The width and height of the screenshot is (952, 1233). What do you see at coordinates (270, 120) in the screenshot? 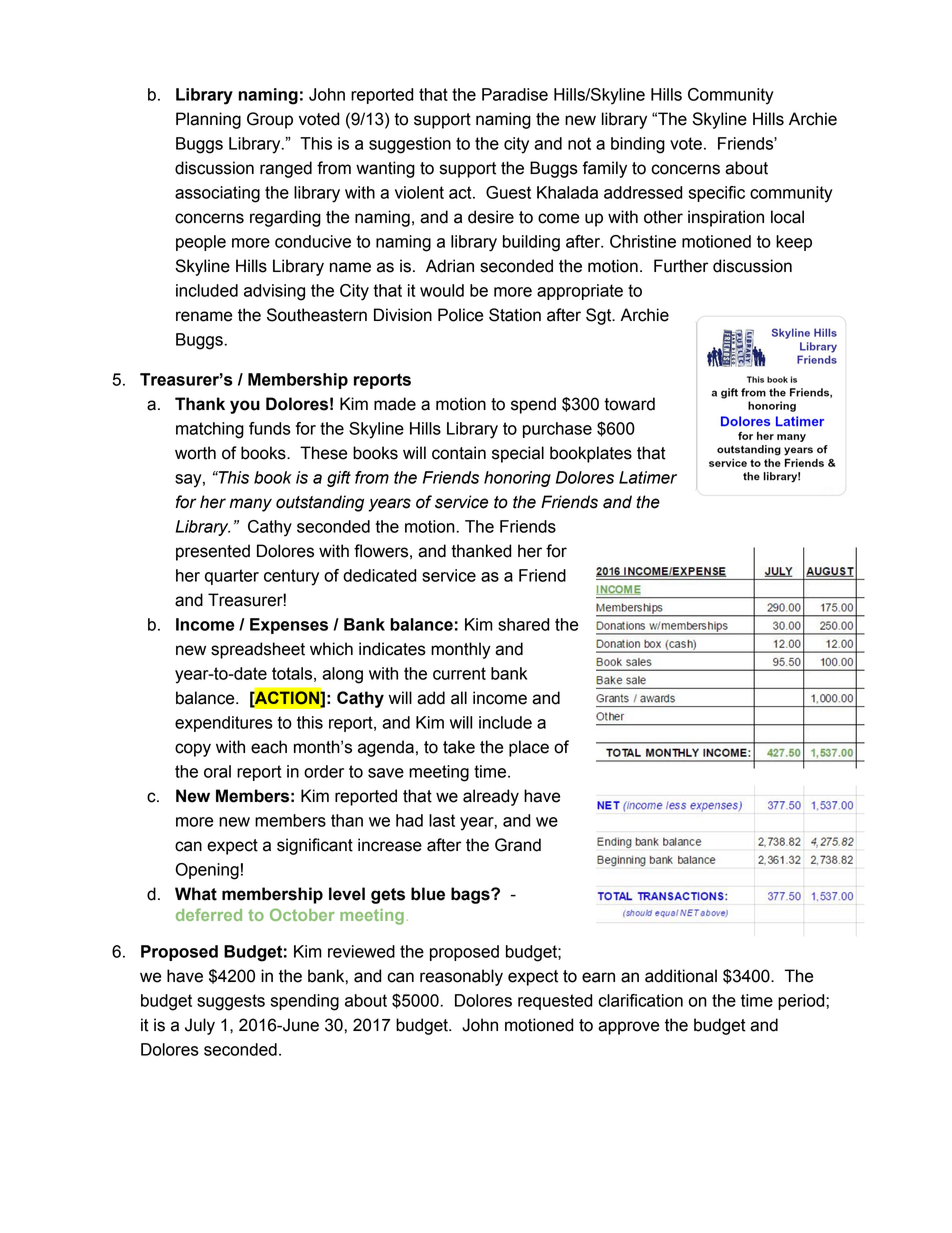
I see `Group` at bounding box center [270, 120].
